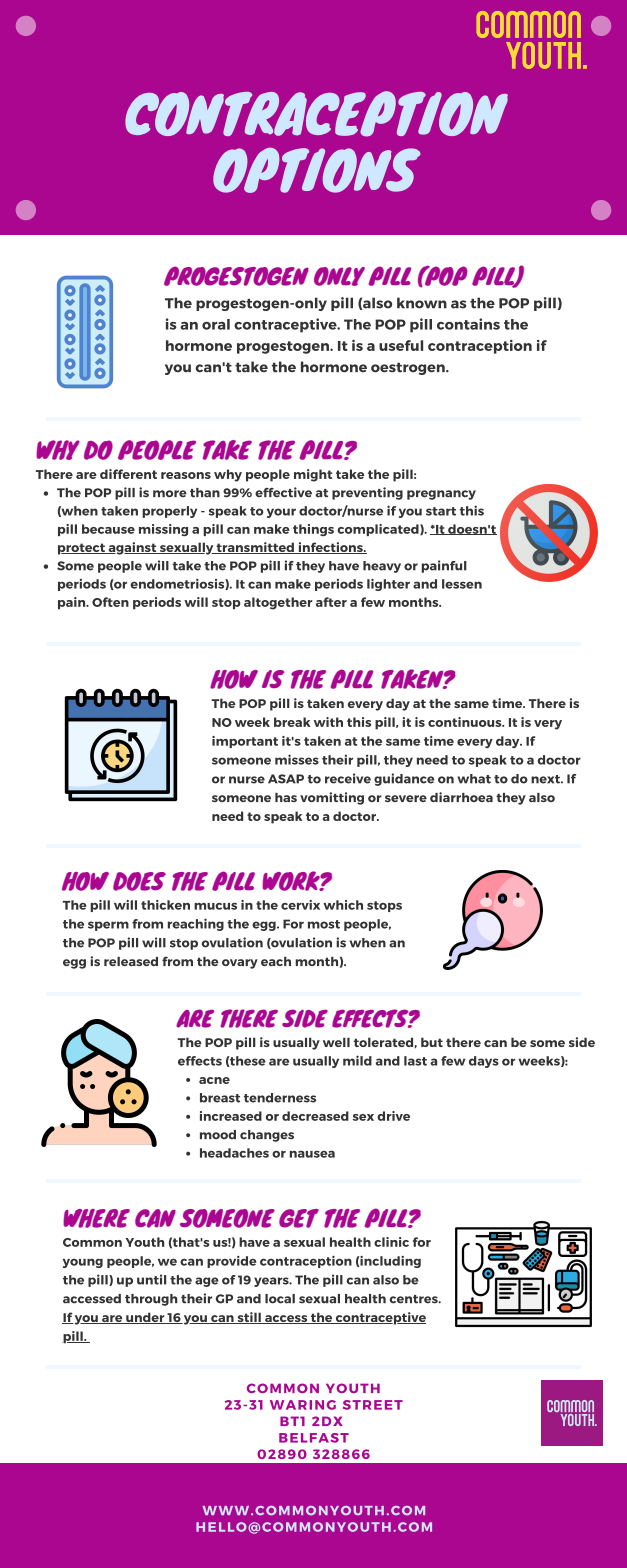 This screenshot has width=627, height=1568. Describe the element at coordinates (317, 170) in the screenshot. I see `OPTIONS` at that location.
